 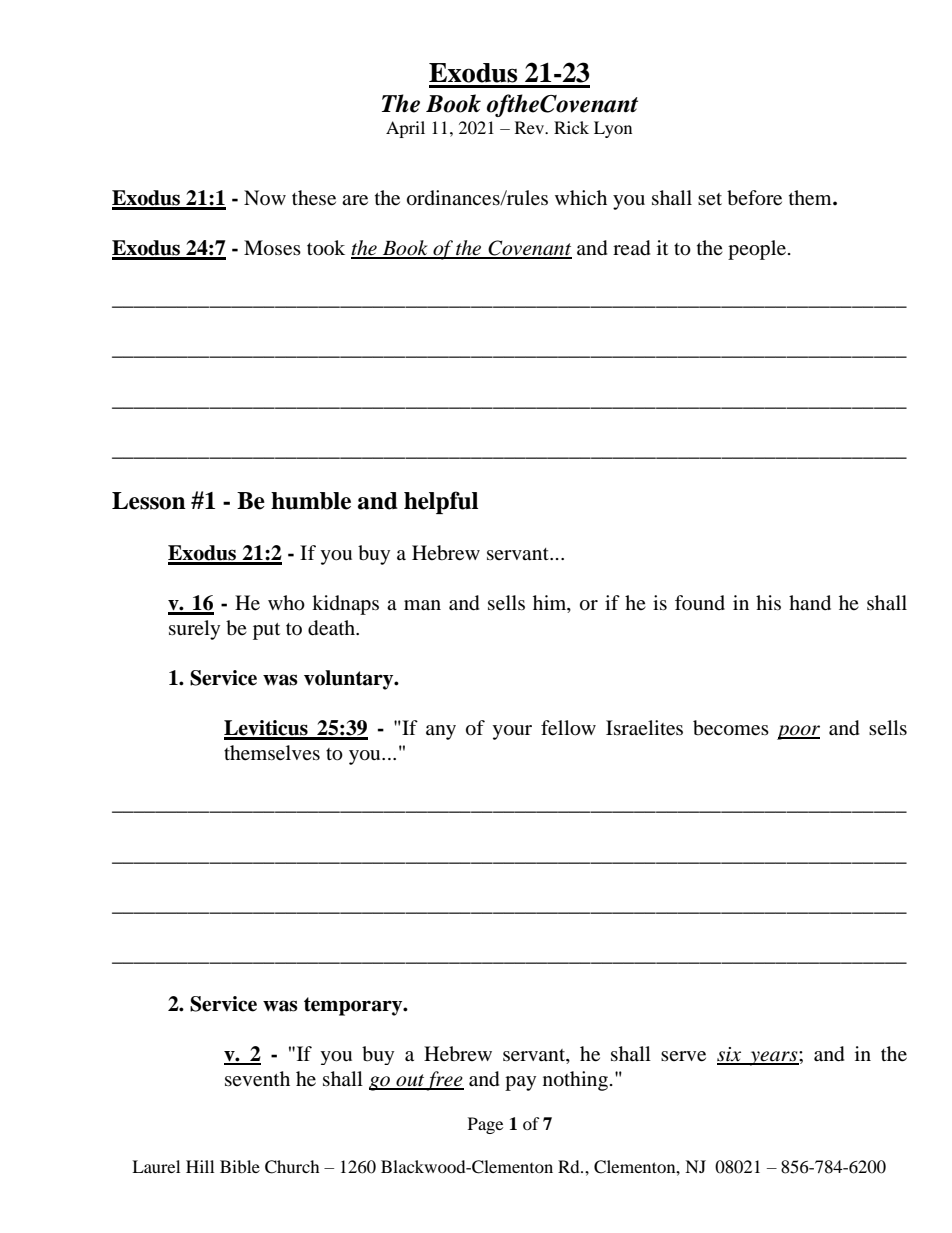 What do you see at coordinates (240, 1166) in the page?
I see `Bible` at bounding box center [240, 1166].
